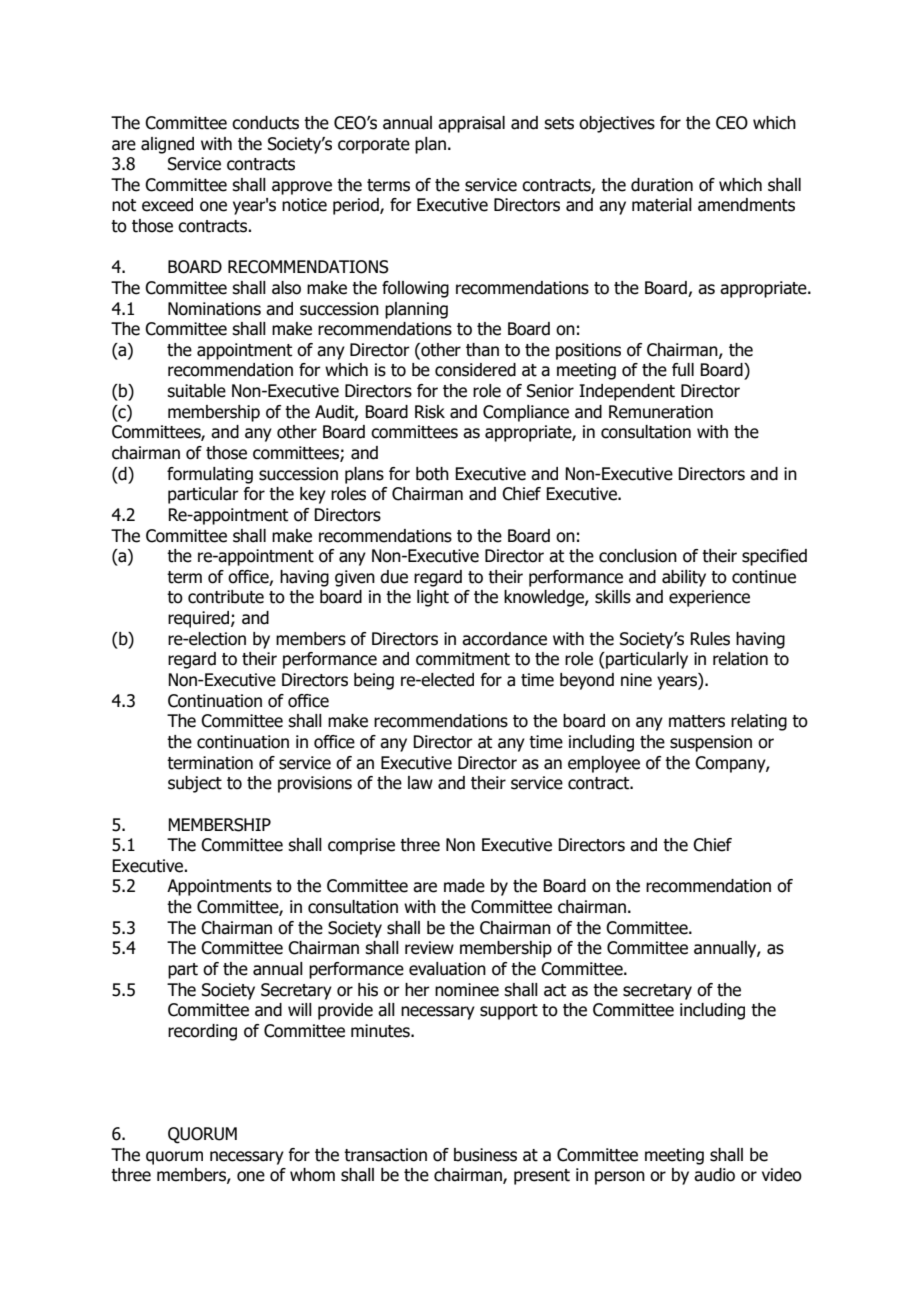  I want to click on comprise, so click(361, 846).
